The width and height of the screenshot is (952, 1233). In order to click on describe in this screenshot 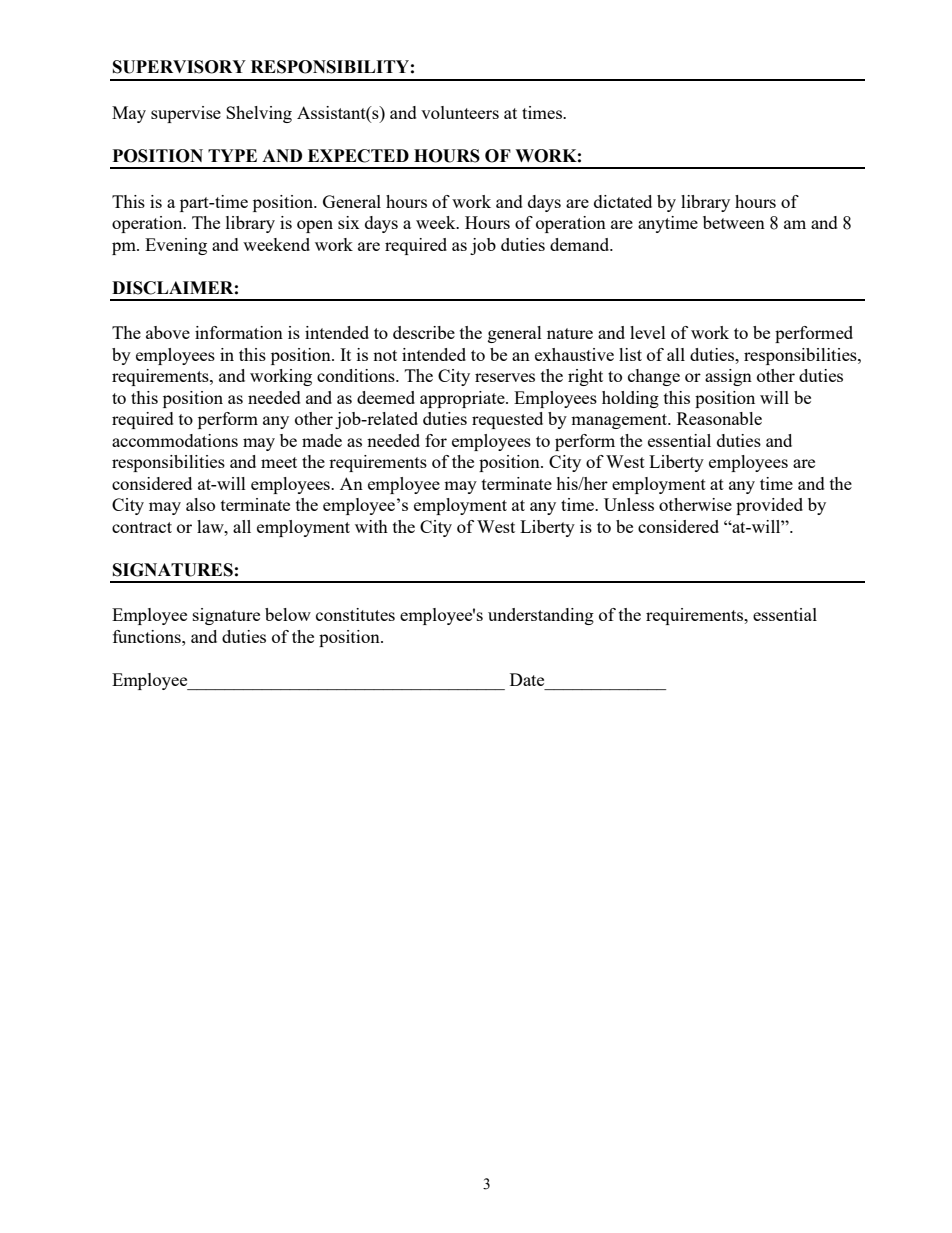, I will do `click(424, 332)`.
